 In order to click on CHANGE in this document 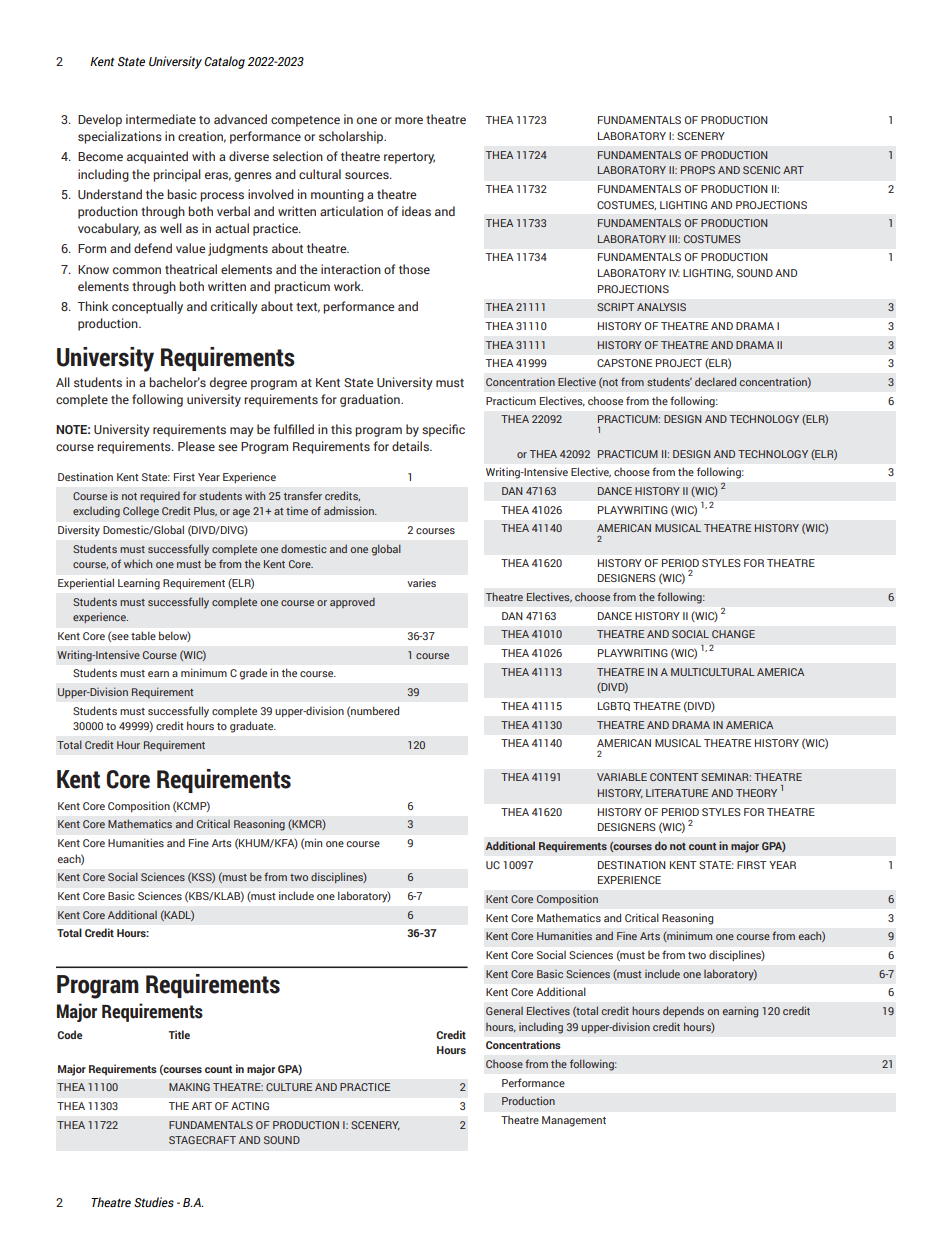, I will do `click(733, 634)`.
